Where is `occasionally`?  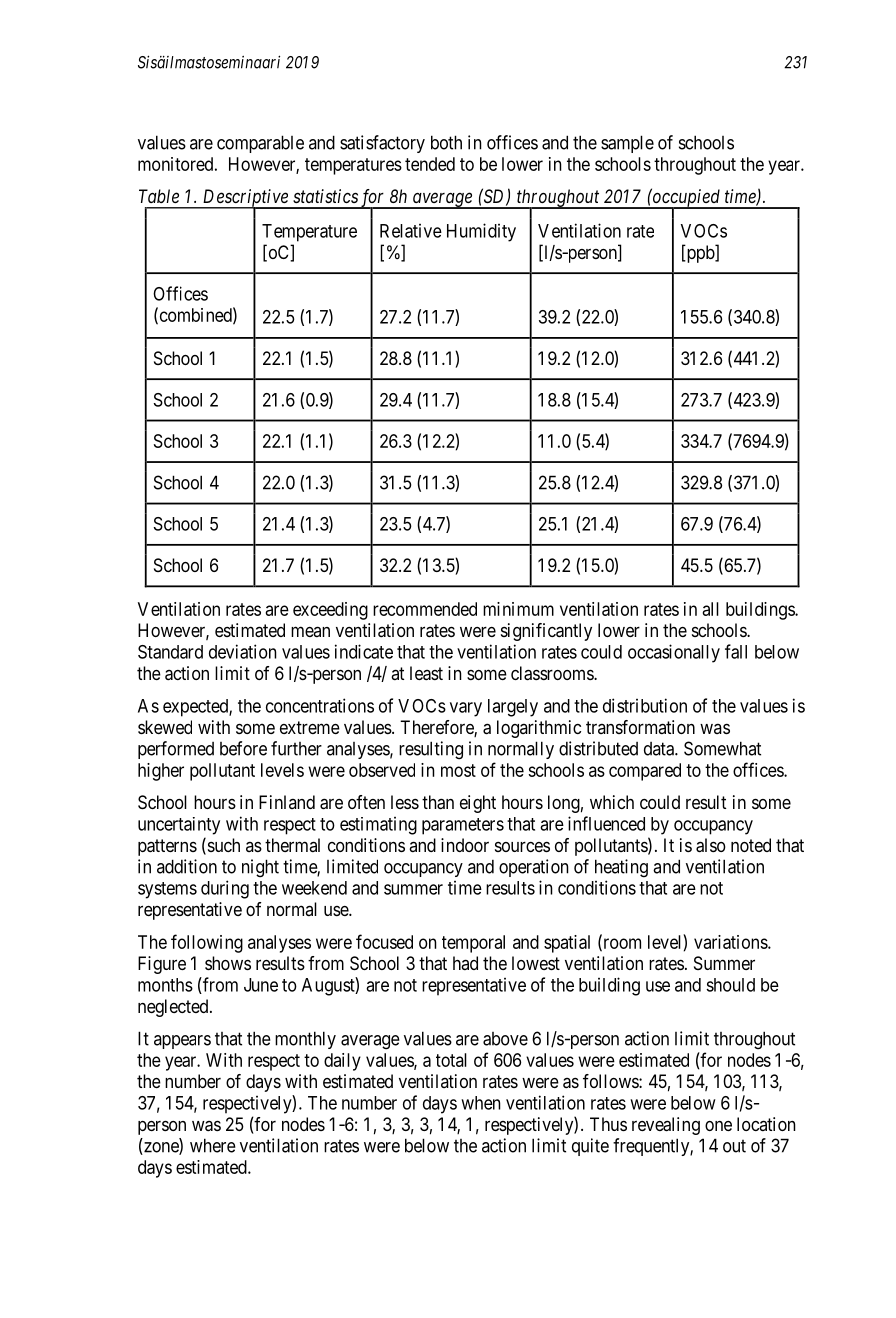
occasionally is located at coordinates (674, 653).
